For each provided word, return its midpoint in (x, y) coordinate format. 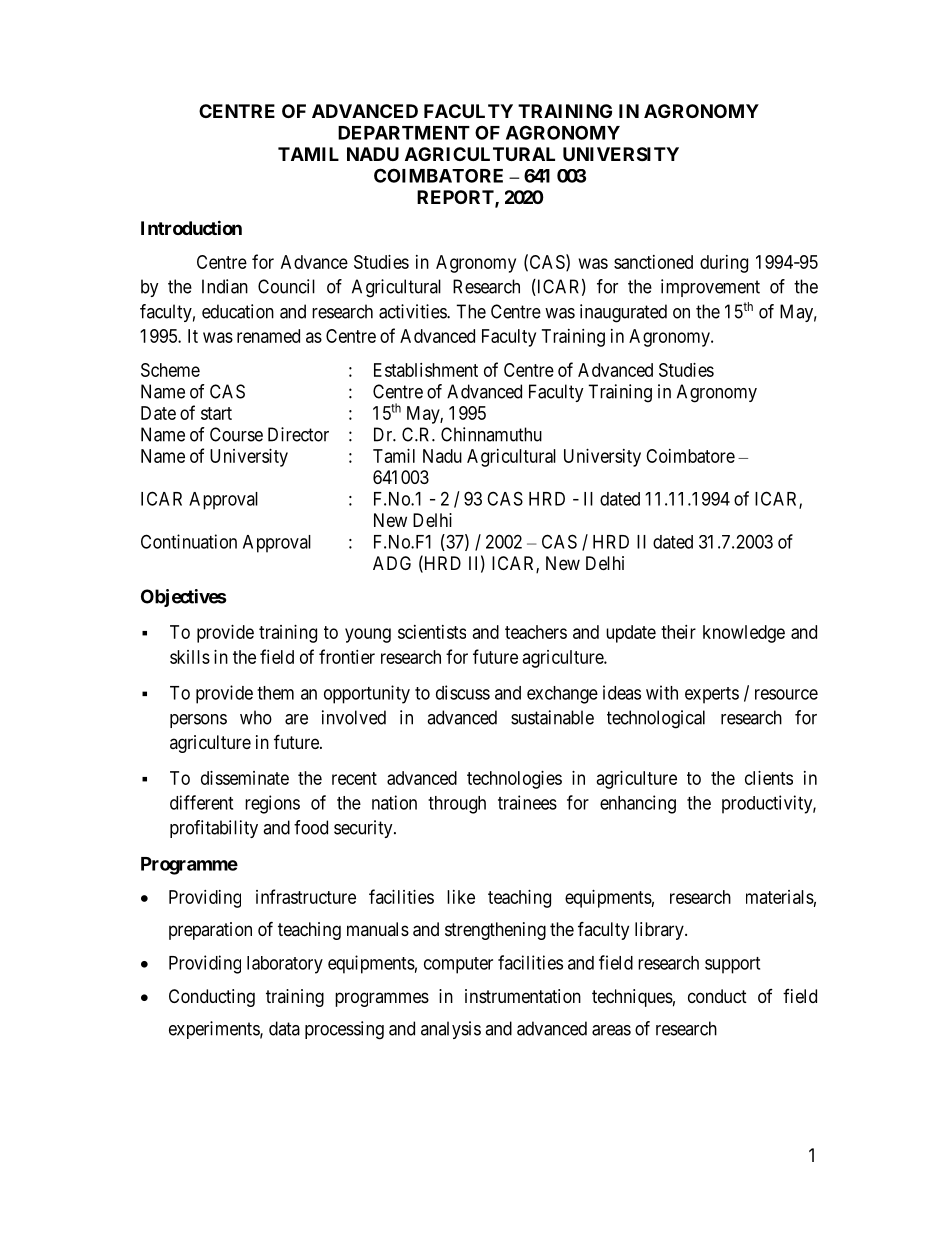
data (284, 1028)
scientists (432, 632)
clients (769, 778)
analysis (451, 1030)
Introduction (191, 227)
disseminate (245, 778)
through (457, 805)
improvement (710, 288)
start (216, 413)
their (678, 632)
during (724, 264)
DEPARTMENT (404, 133)
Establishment (426, 370)
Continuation (189, 541)
